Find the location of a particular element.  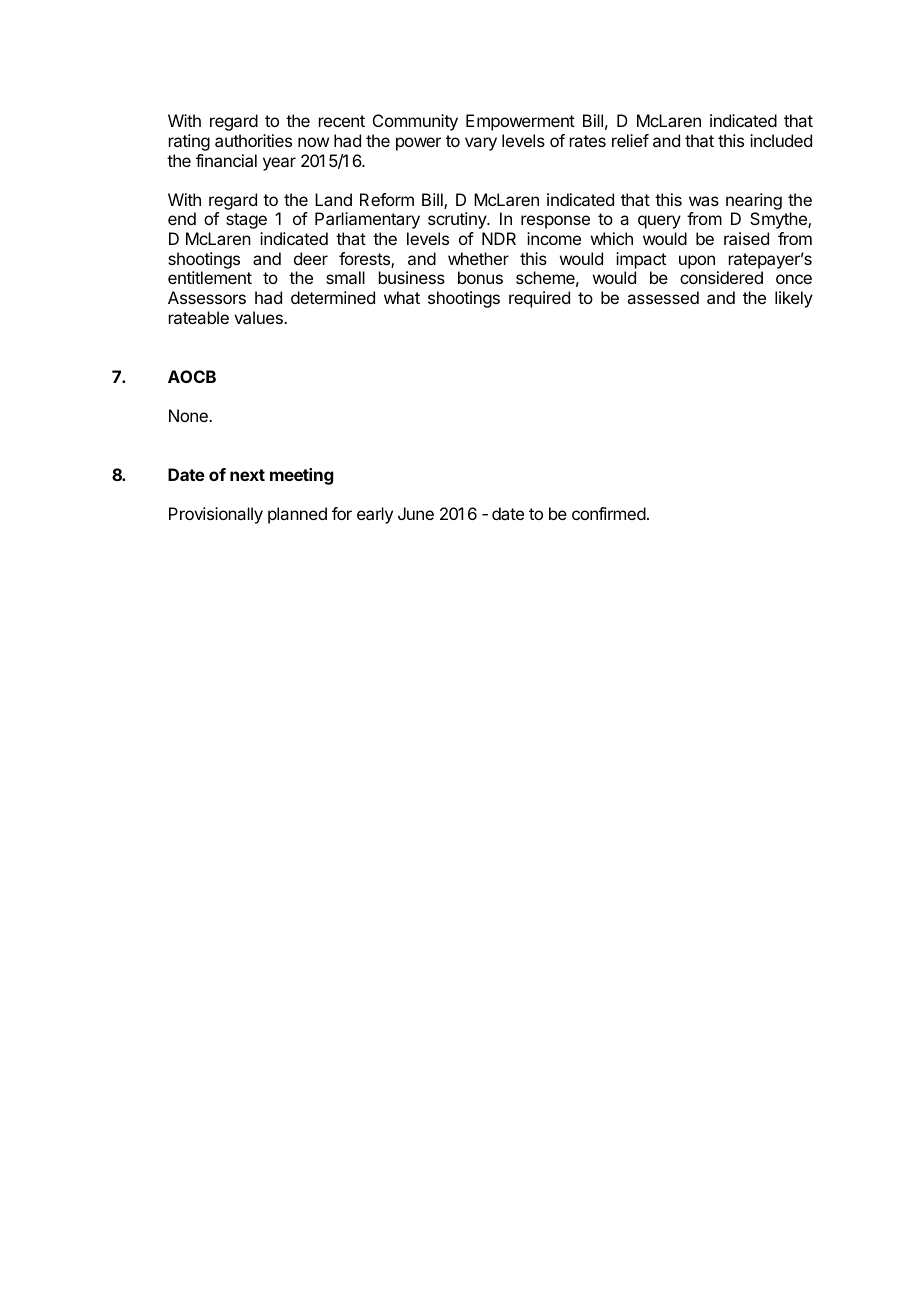

included is located at coordinates (781, 140).
